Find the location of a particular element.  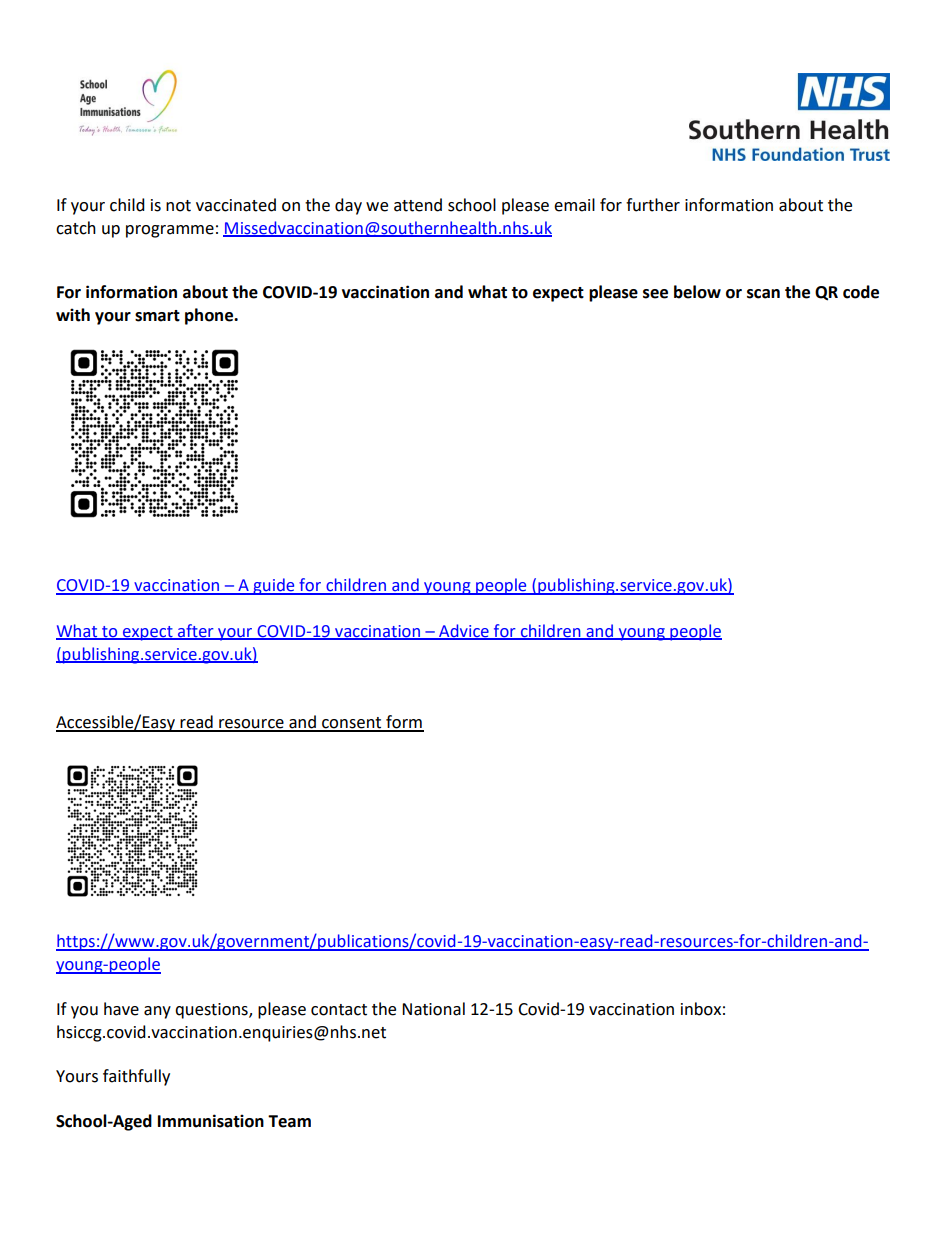

smart is located at coordinates (157, 316).
